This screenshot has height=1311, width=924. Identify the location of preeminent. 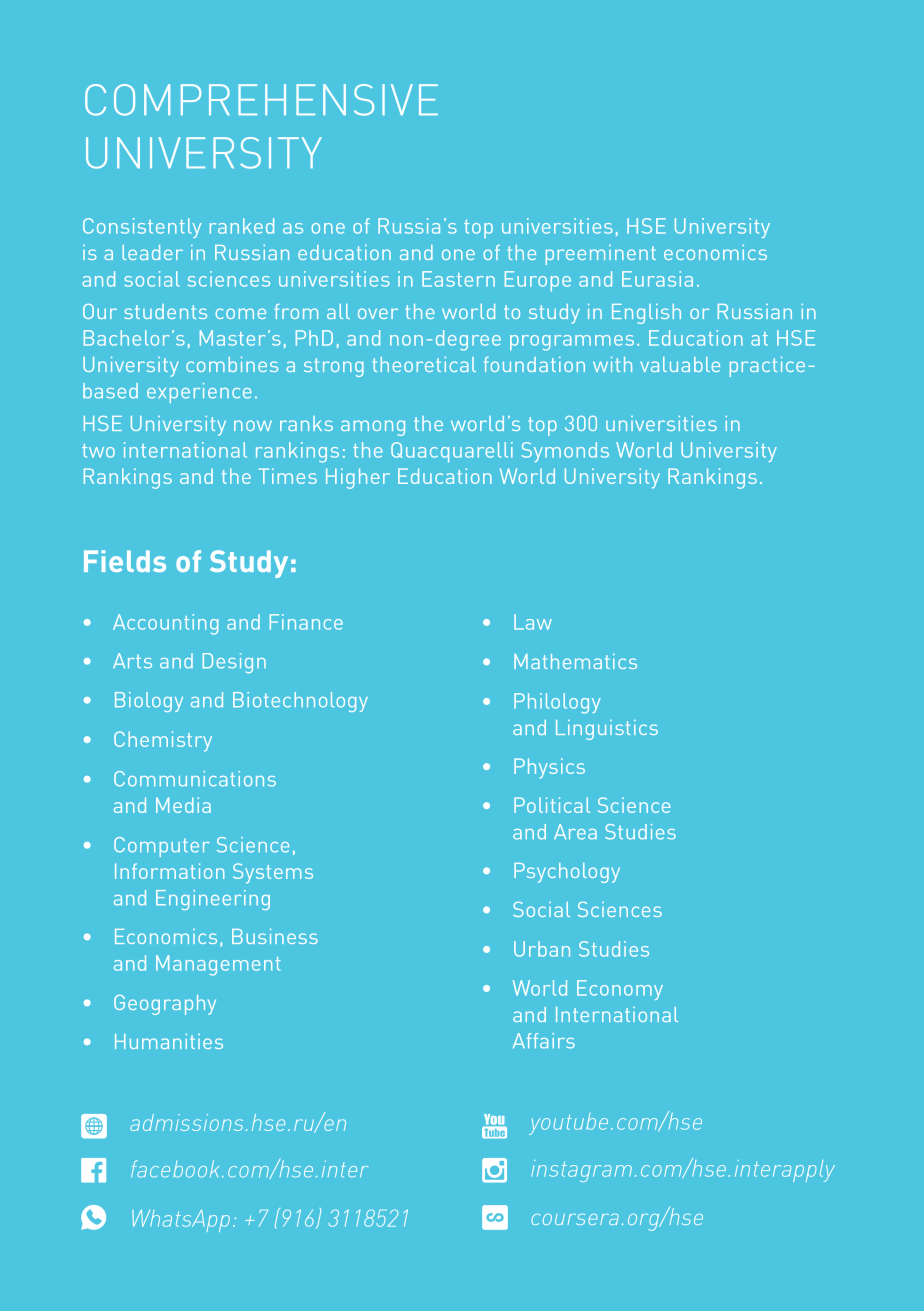
(601, 255).
